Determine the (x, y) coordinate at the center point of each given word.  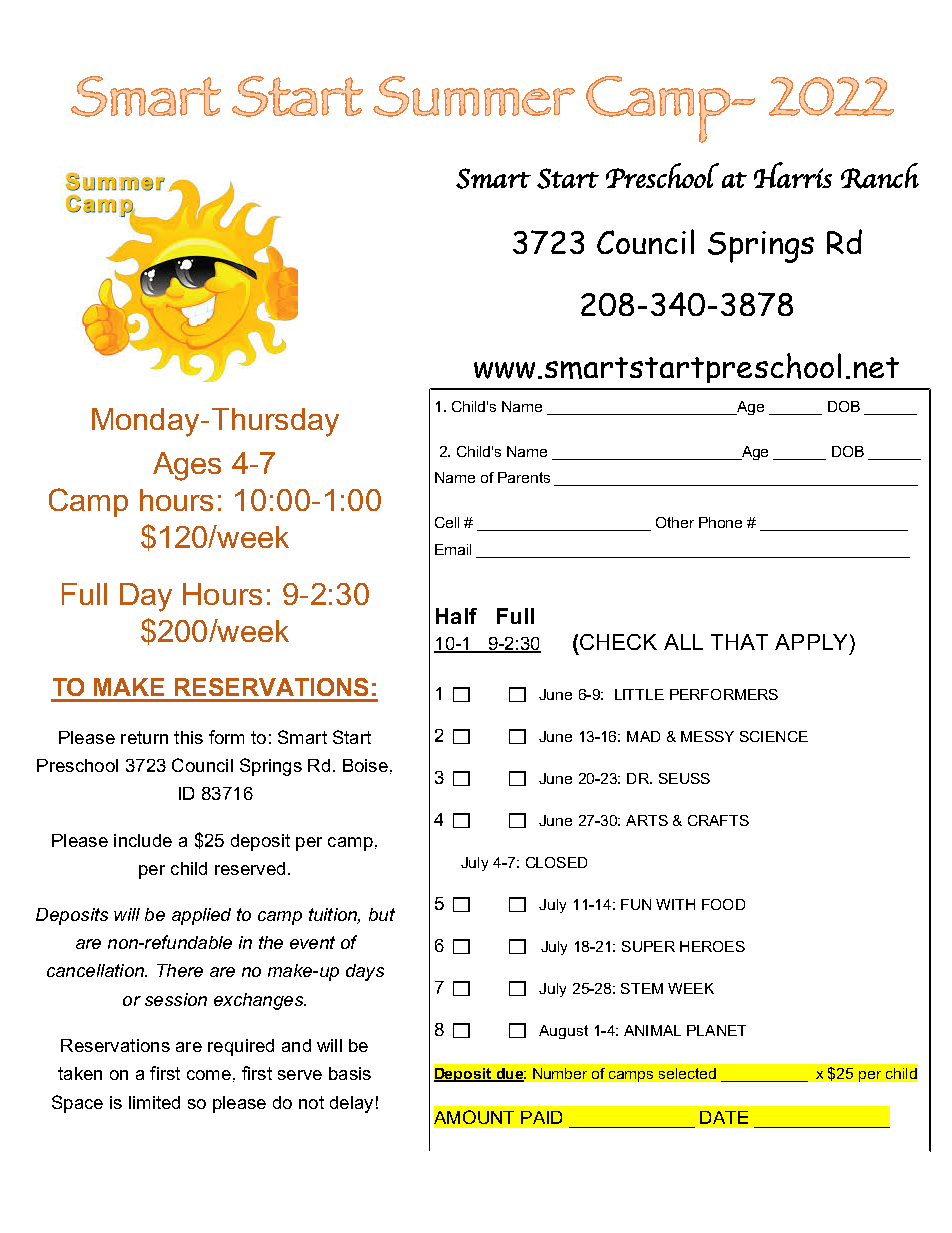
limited (154, 1102)
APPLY (811, 642)
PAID (541, 1117)
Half (456, 616)
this (188, 737)
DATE (724, 1117)
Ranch (880, 176)
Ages (187, 466)
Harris (793, 175)
